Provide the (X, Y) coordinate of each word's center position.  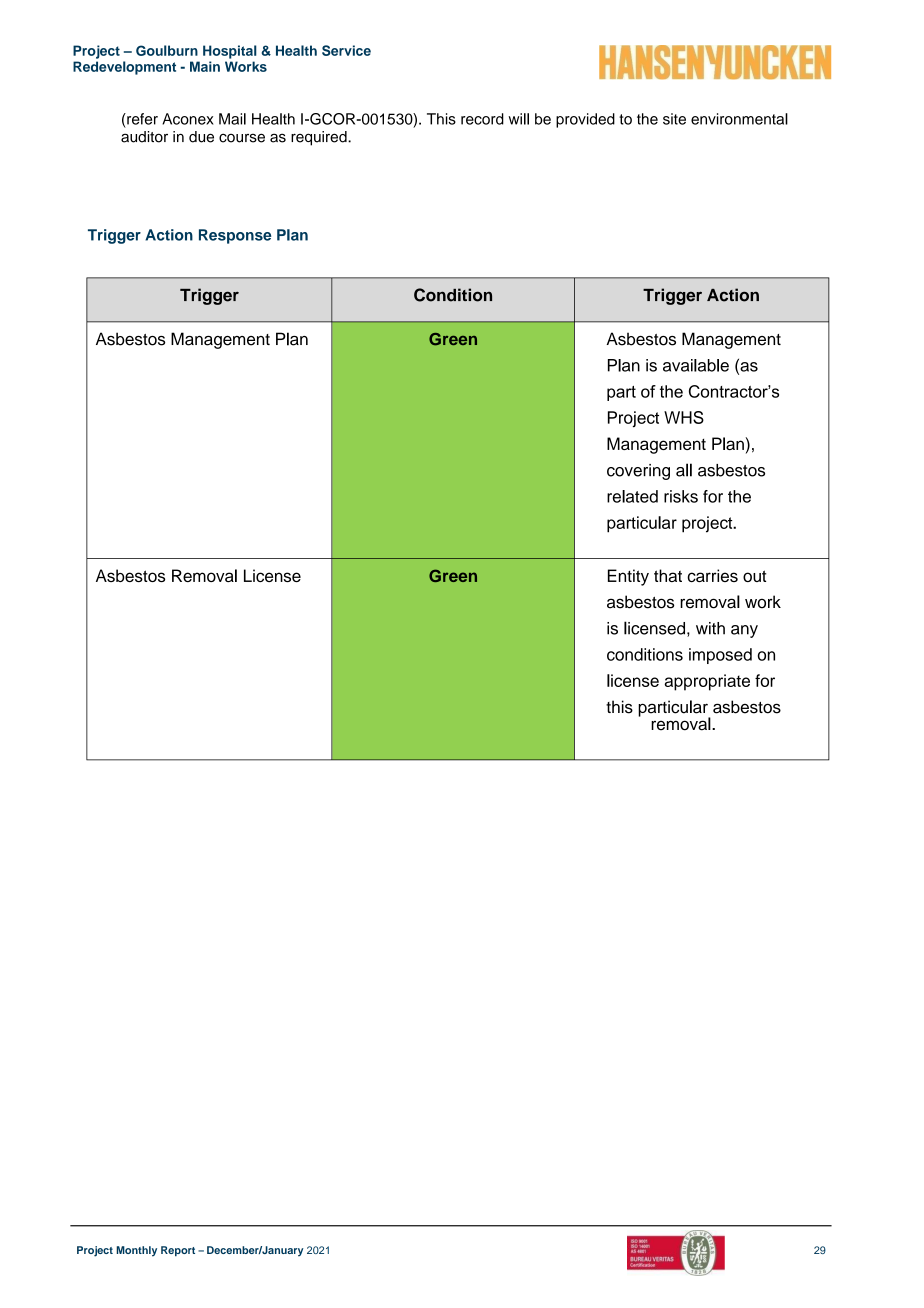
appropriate (707, 682)
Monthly (136, 1251)
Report (178, 1251)
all (684, 470)
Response (235, 236)
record (482, 119)
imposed (720, 656)
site (674, 119)
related (632, 496)
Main (205, 66)
